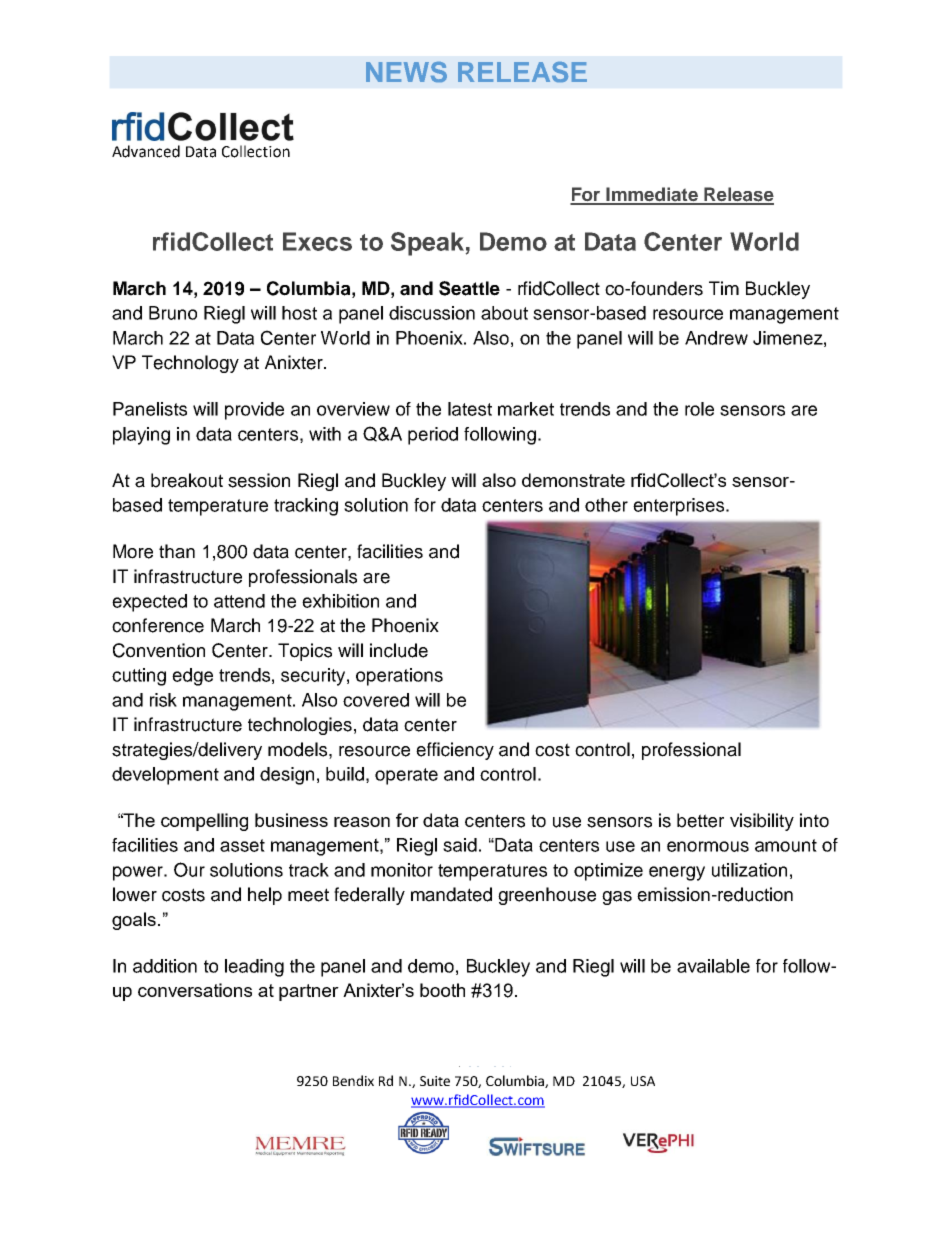 This screenshot has width=952, height=1233. I want to click on provide, so click(254, 411).
